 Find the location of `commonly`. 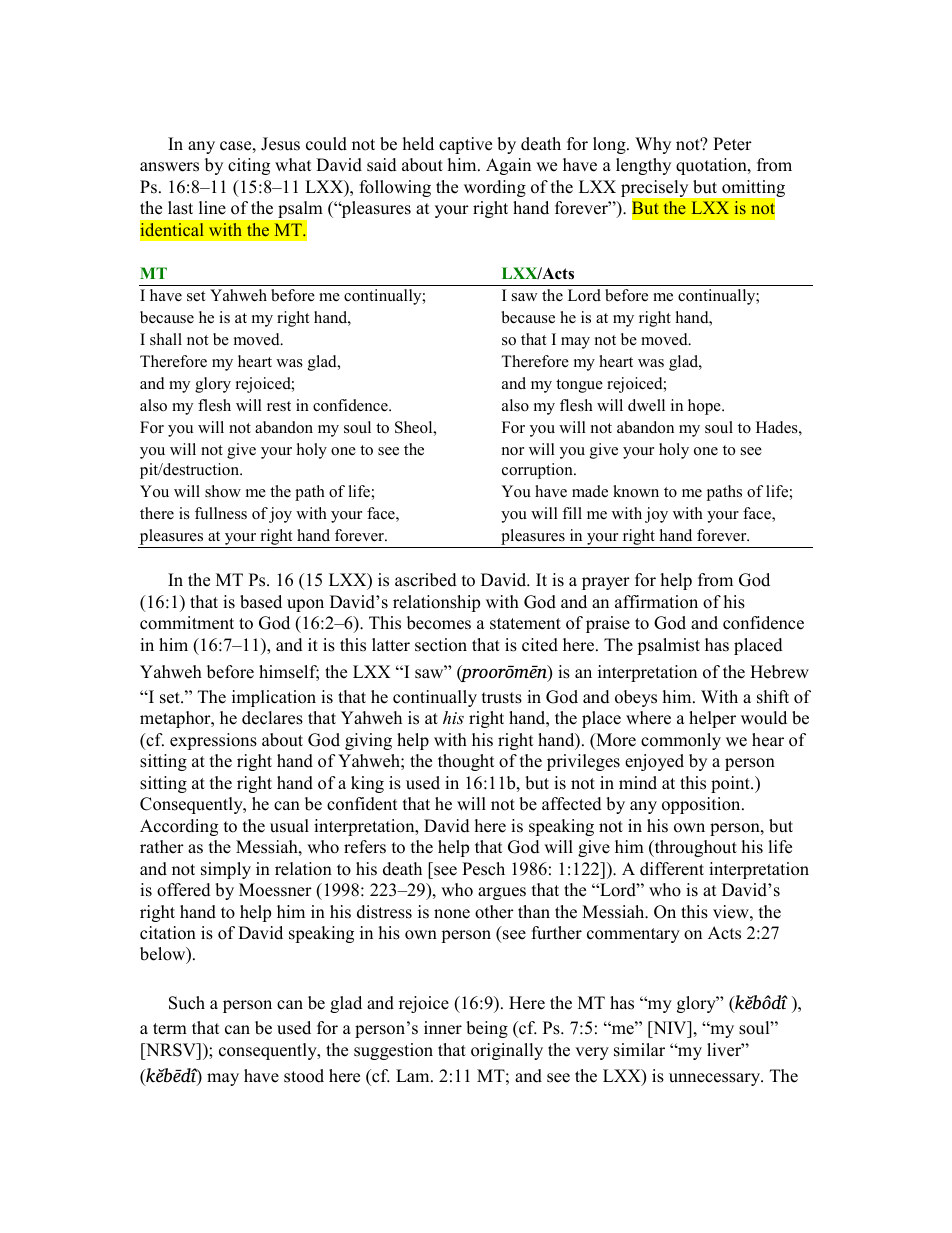

commonly is located at coordinates (681, 741).
